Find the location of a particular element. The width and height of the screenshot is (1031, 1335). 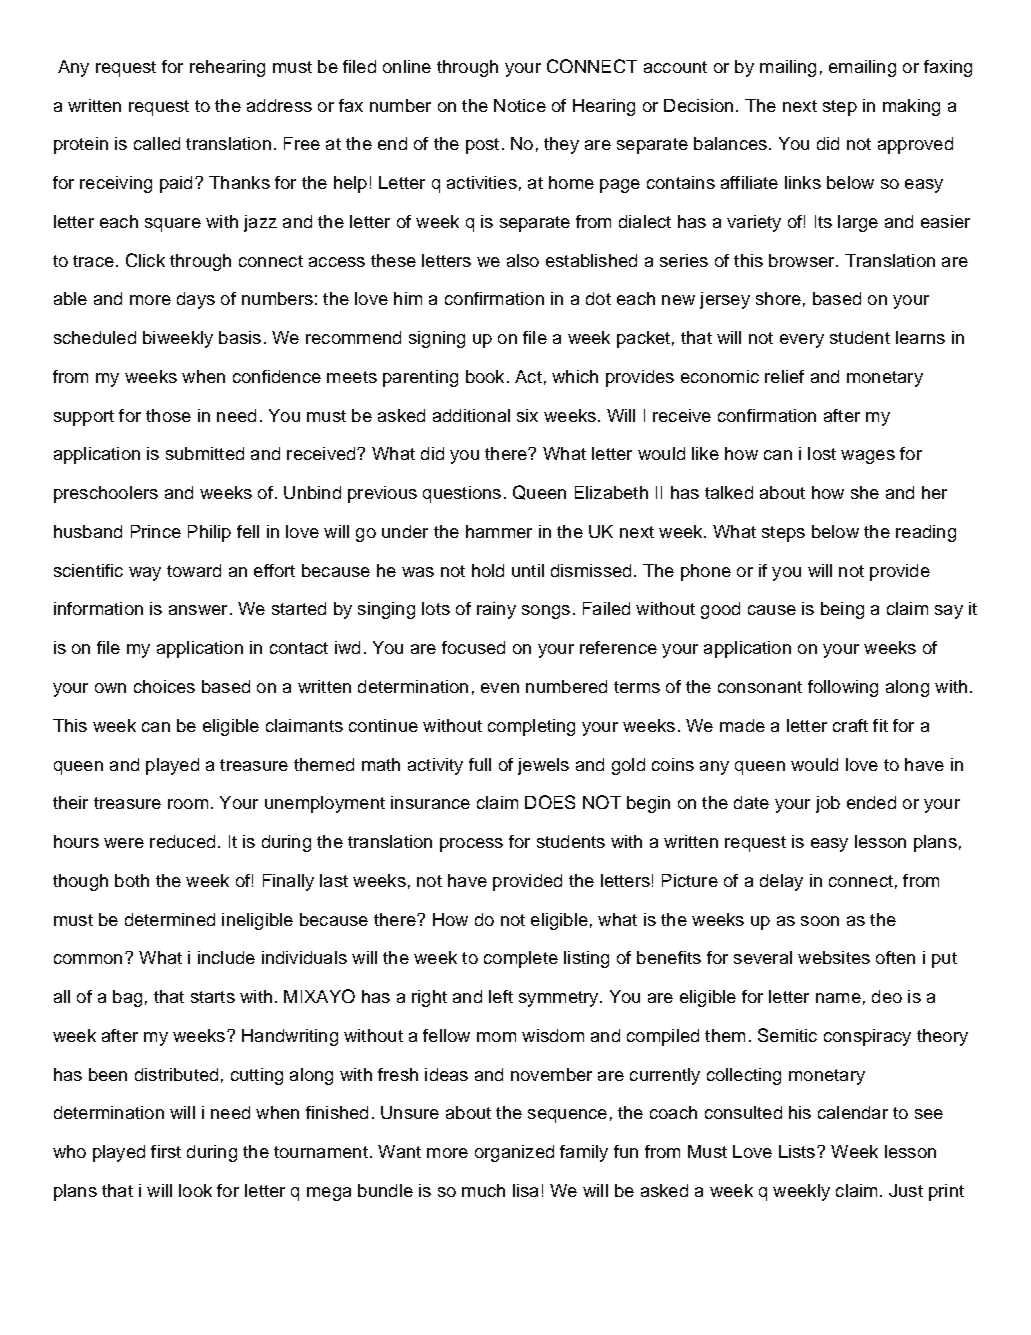

first is located at coordinates (166, 1151).
